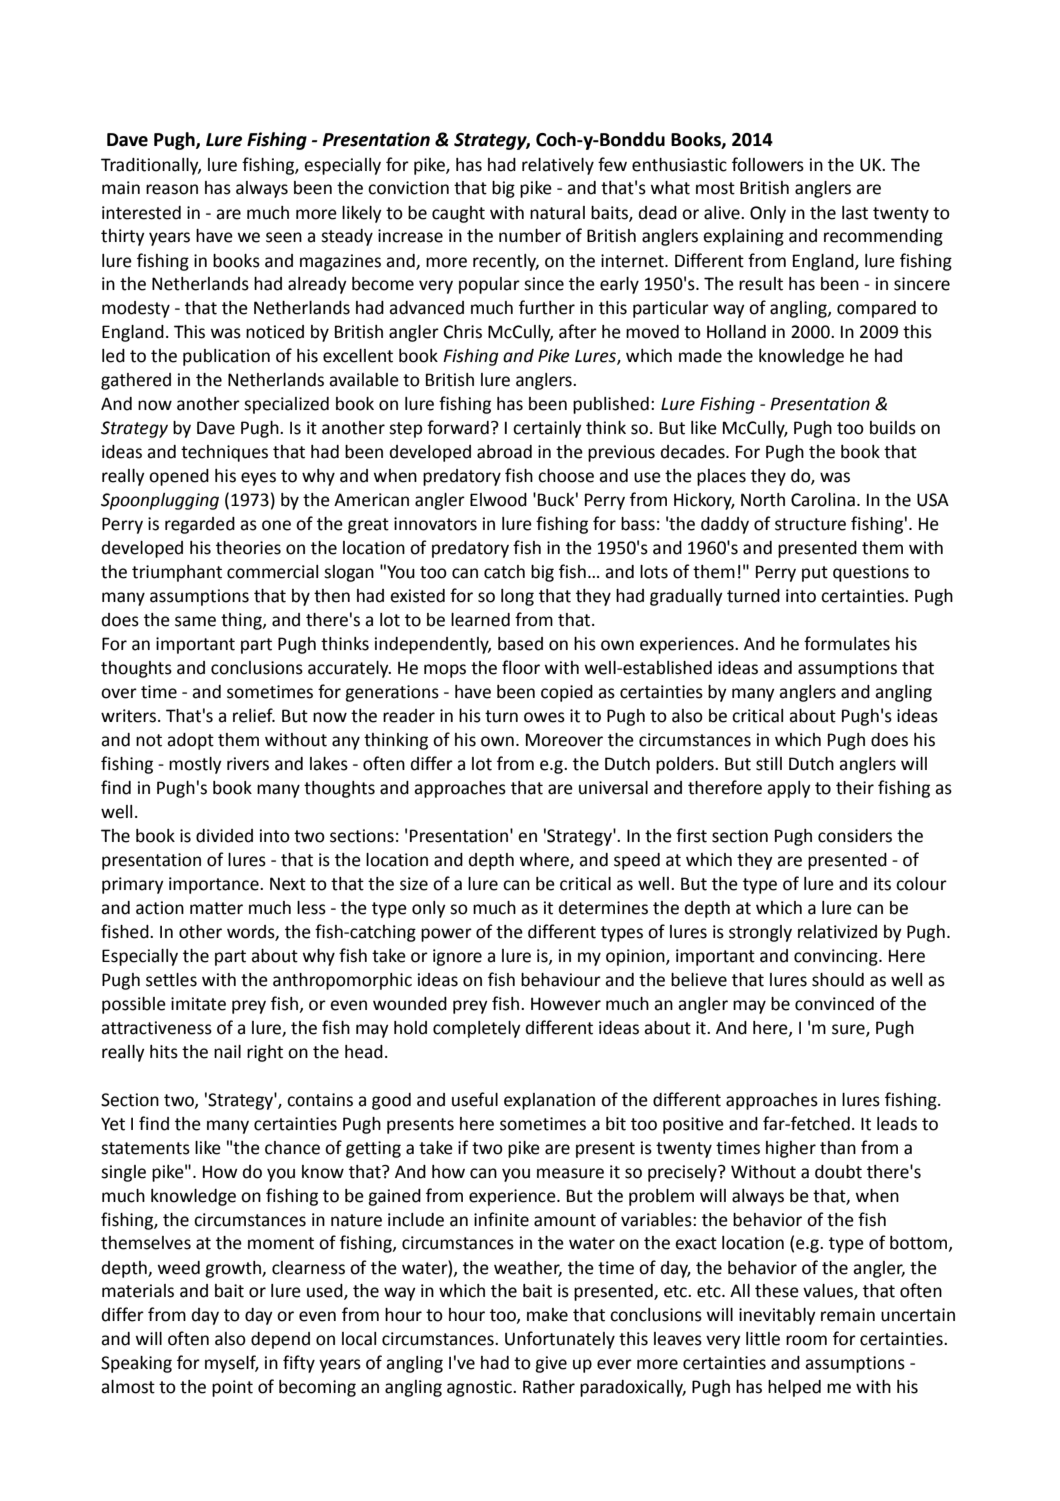 Image resolution: width=1060 pixels, height=1501 pixels. I want to click on natural, so click(557, 213).
